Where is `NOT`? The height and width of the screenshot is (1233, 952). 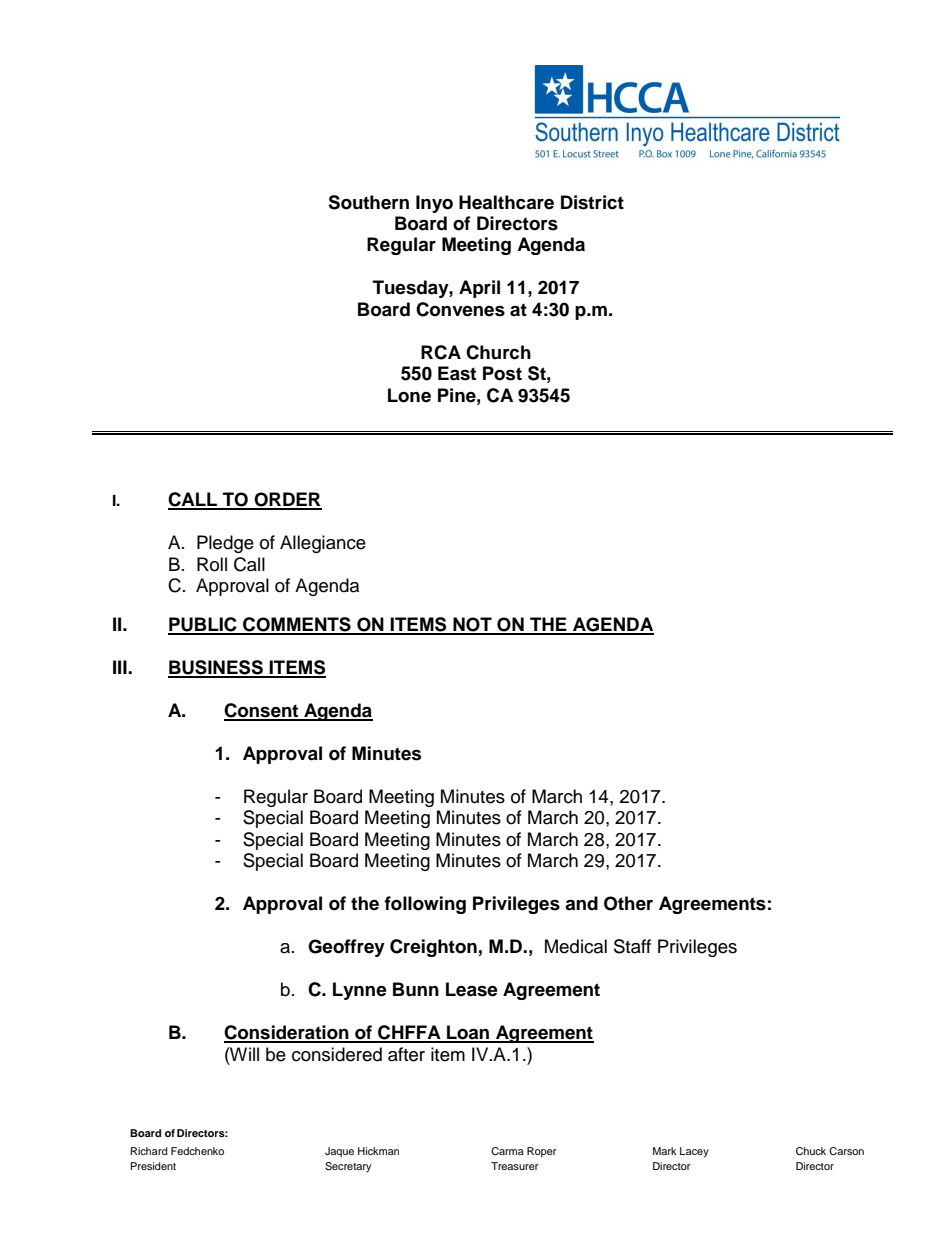 NOT is located at coordinates (472, 625).
